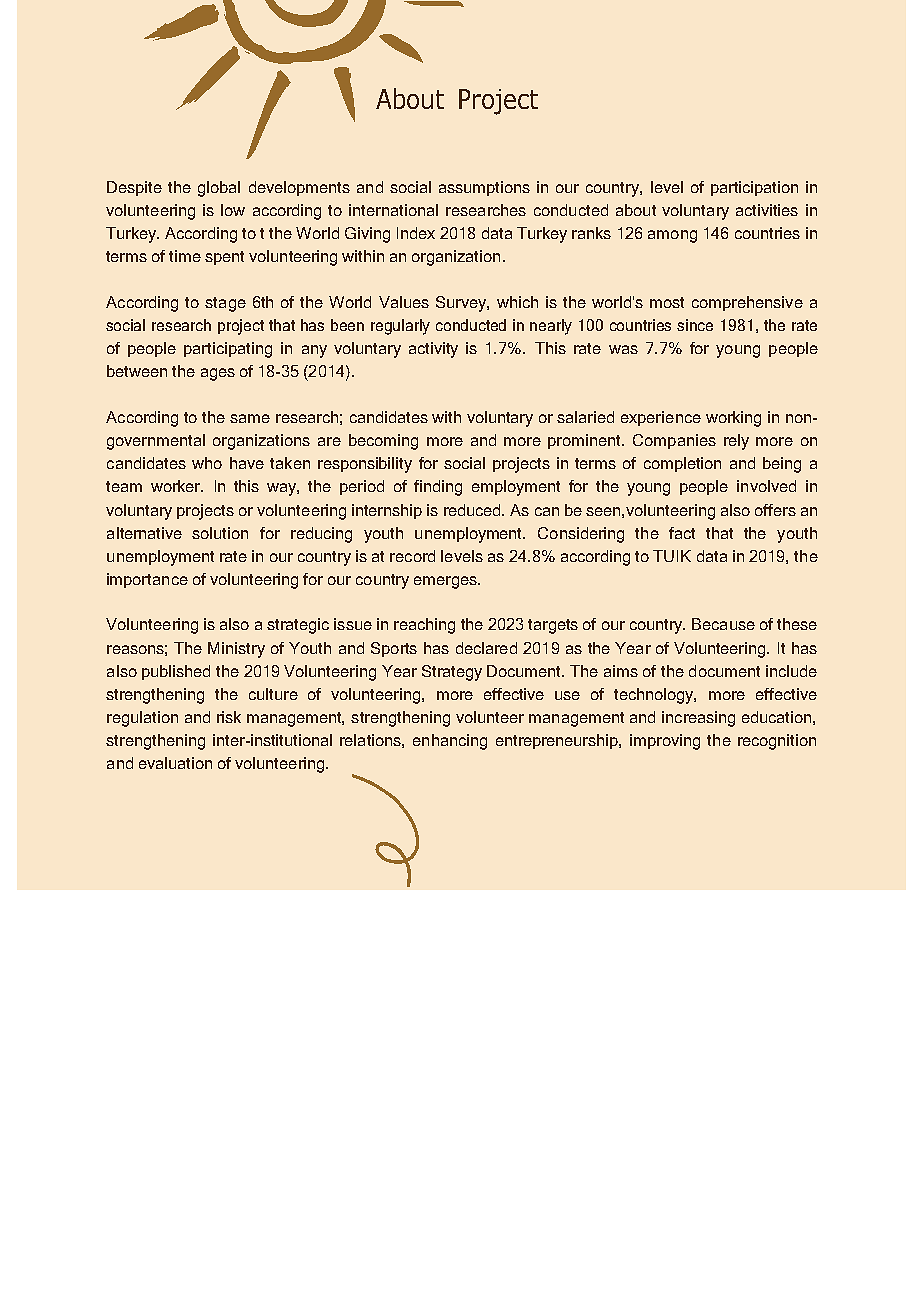 This page has width=924, height=1308. I want to click on assumptions, so click(484, 188).
